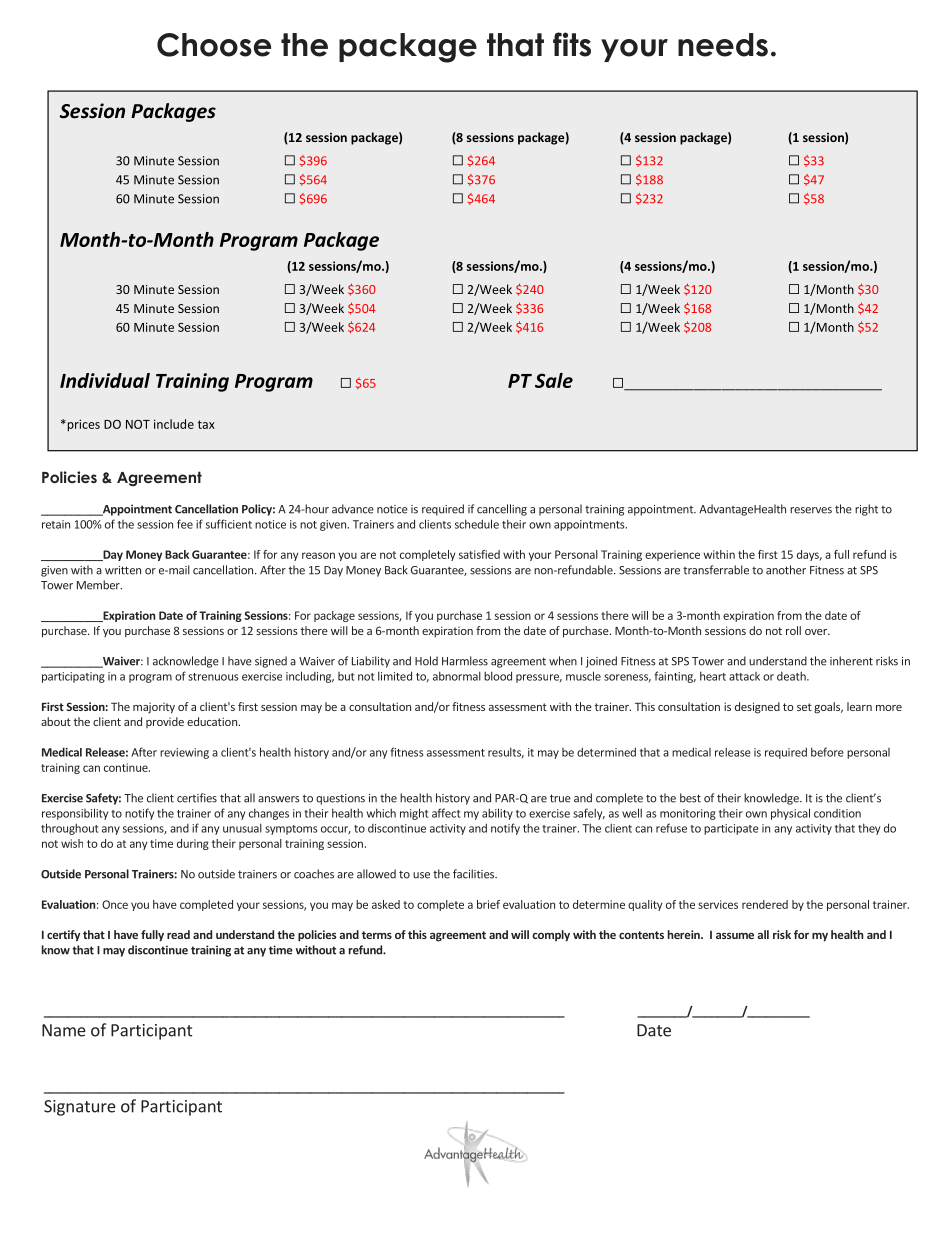 The image size is (952, 1233). I want to click on physical, so click(790, 814).
